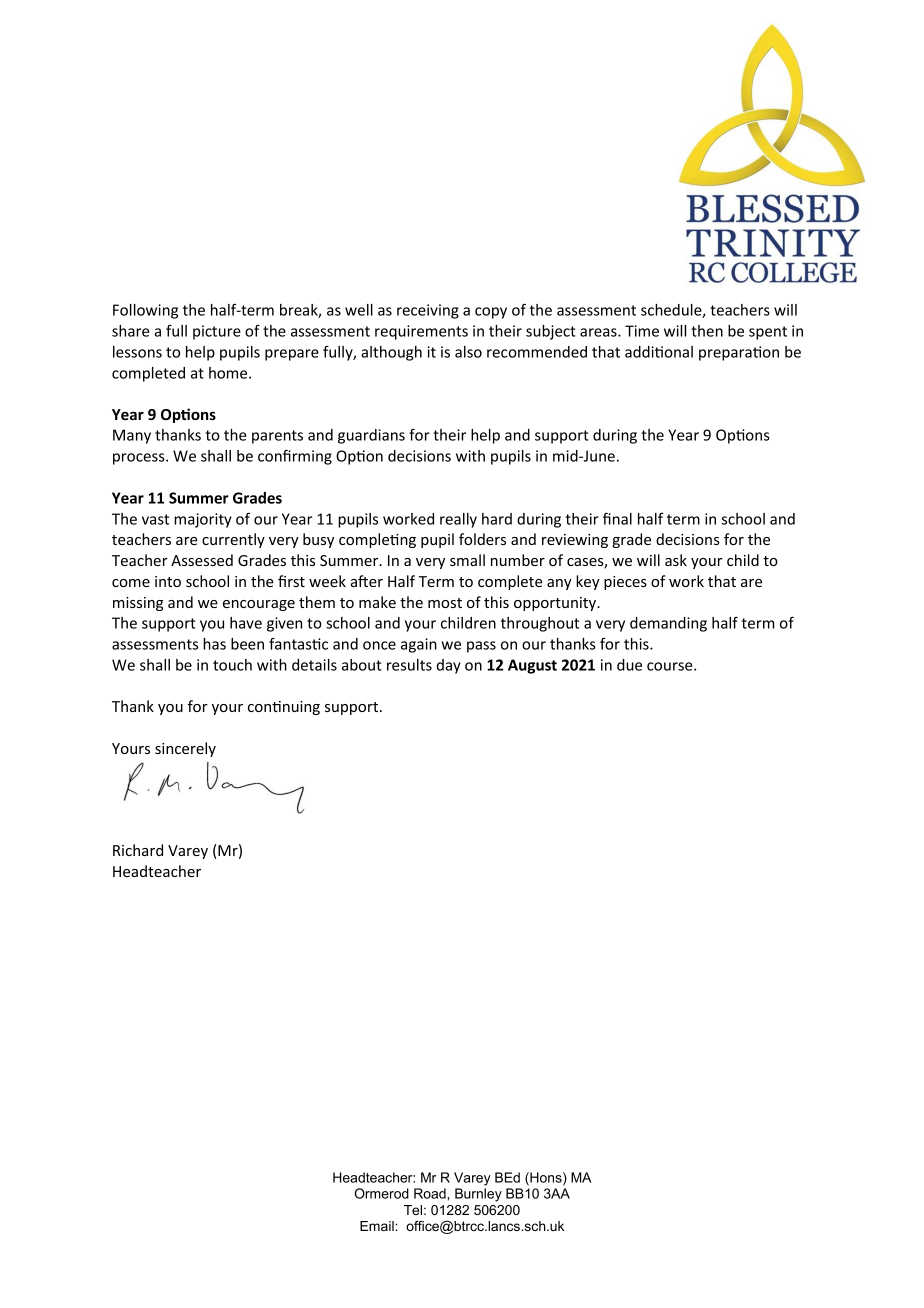 Image resolution: width=924 pixels, height=1308 pixels. What do you see at coordinates (217, 332) in the document?
I see `picture` at bounding box center [217, 332].
